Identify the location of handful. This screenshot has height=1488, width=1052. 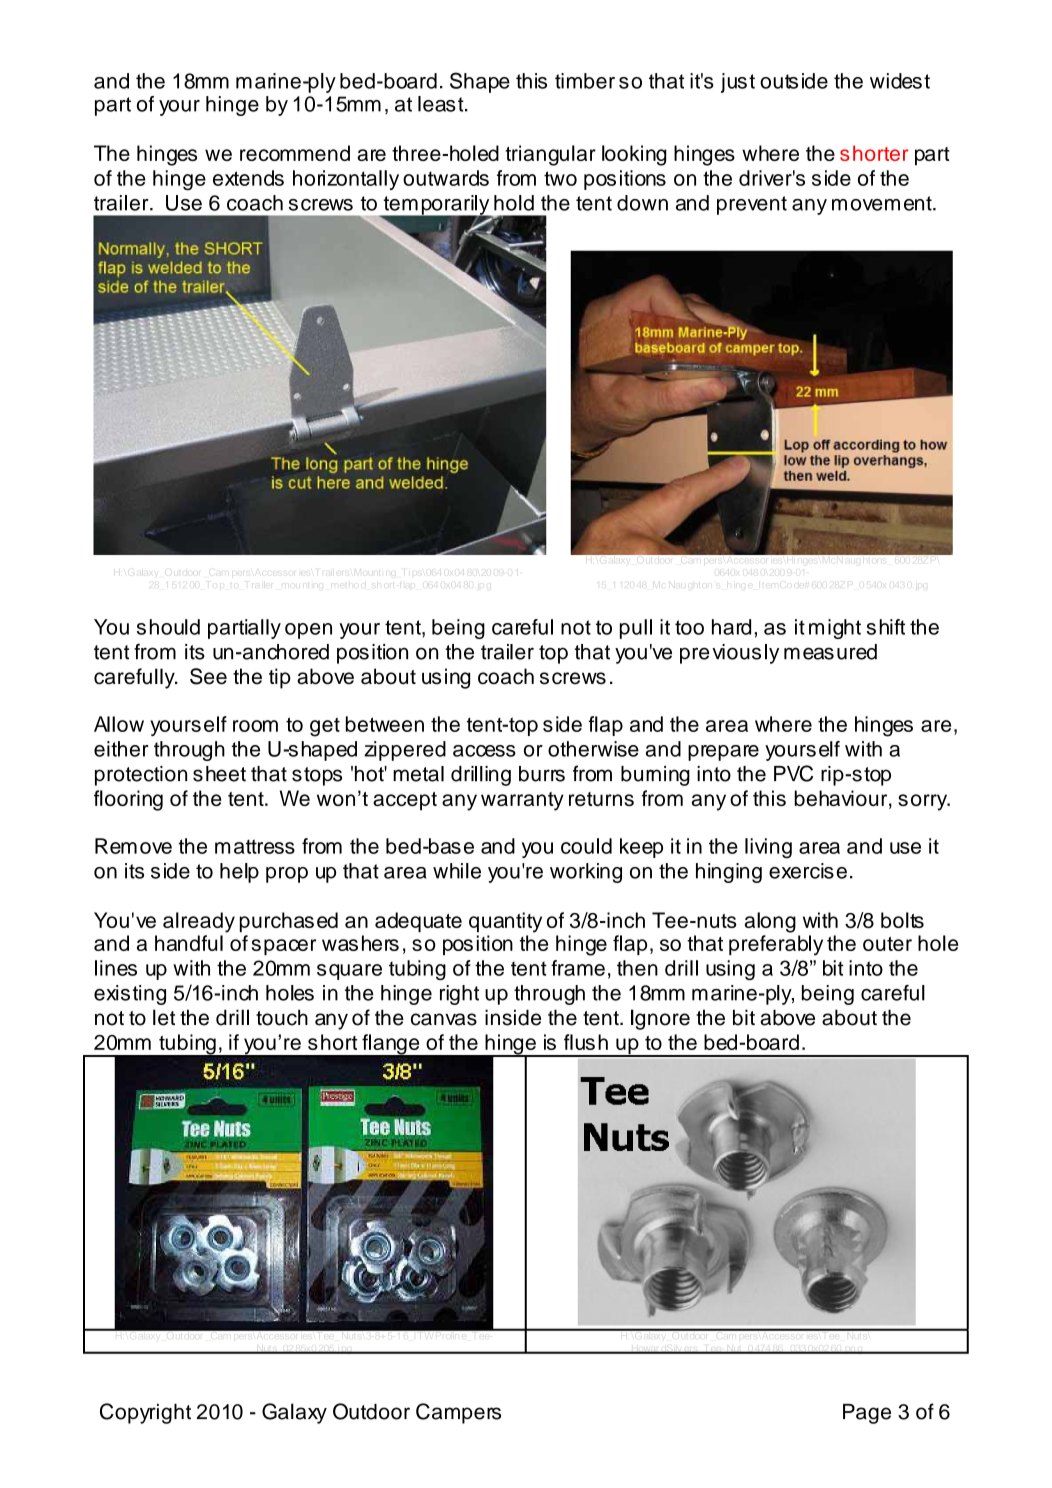
(189, 943).
